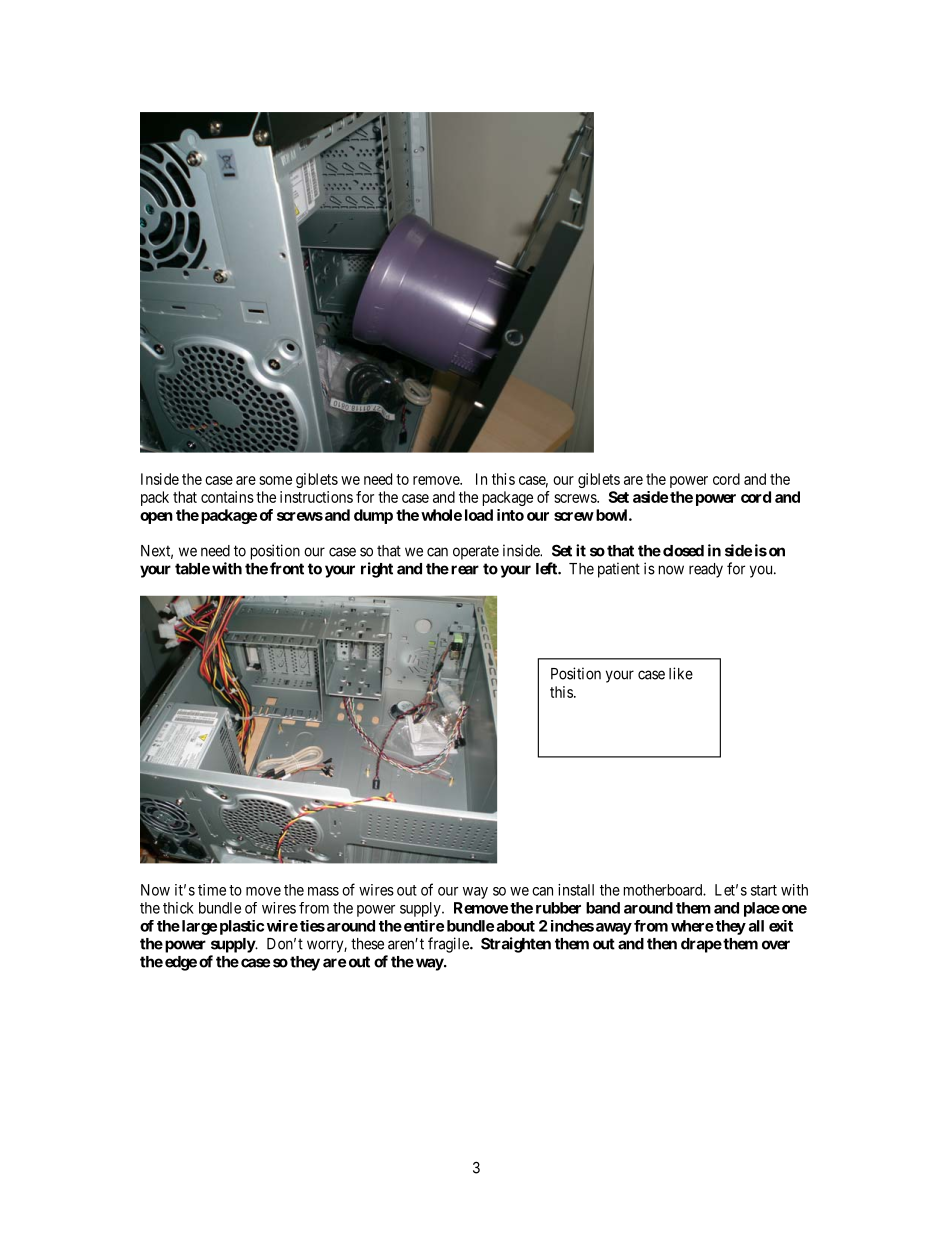 Image resolution: width=952 pixels, height=1233 pixels. Describe the element at coordinates (683, 551) in the screenshot. I see `closed` at that location.
